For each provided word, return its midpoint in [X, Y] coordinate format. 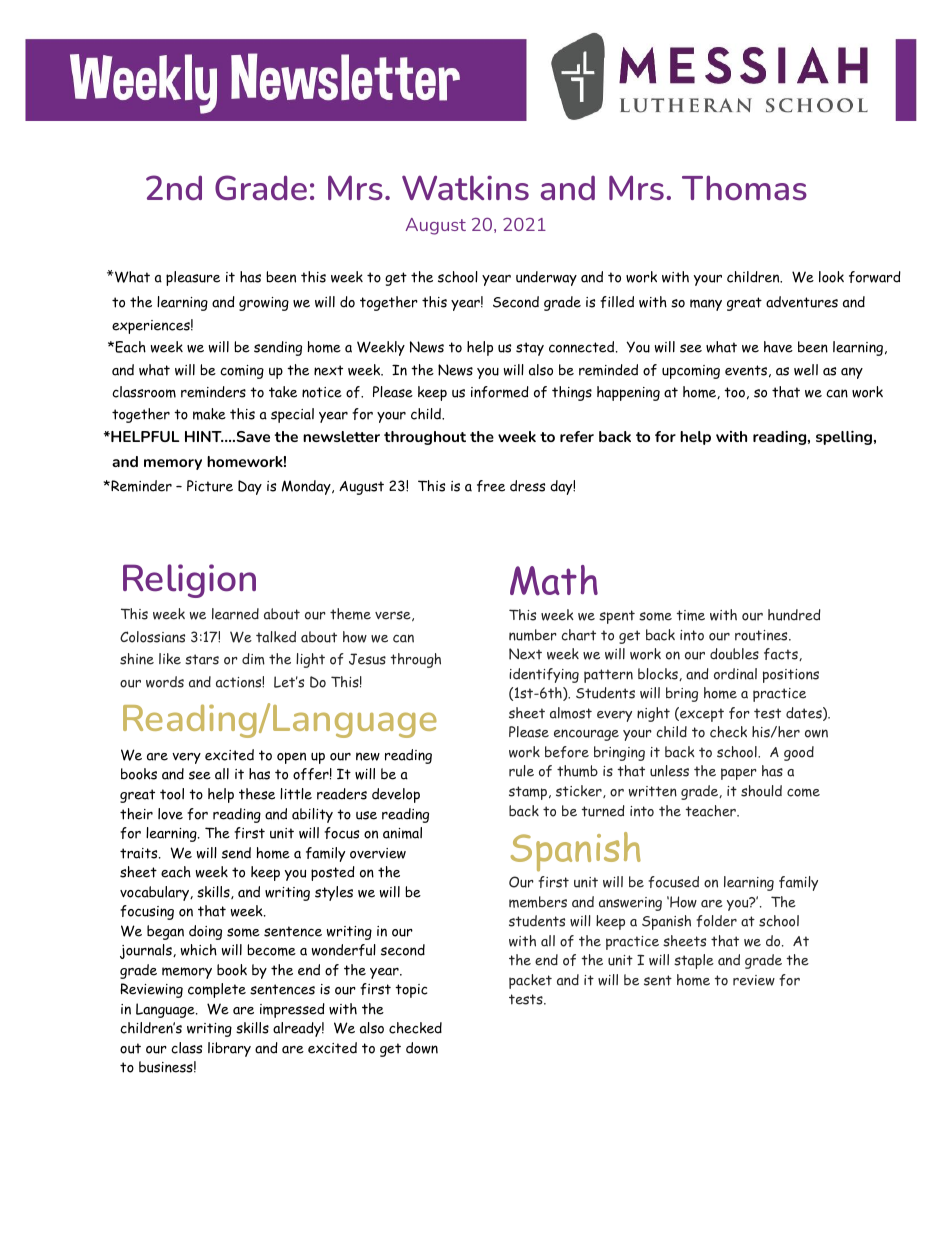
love [170, 814]
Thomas [744, 187]
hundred [794, 615]
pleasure [193, 278]
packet [530, 981]
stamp [528, 793]
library [229, 1049]
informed [500, 392]
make [209, 414]
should [761, 791]
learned [235, 614]
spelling [844, 438]
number [533, 635]
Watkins [465, 187]
